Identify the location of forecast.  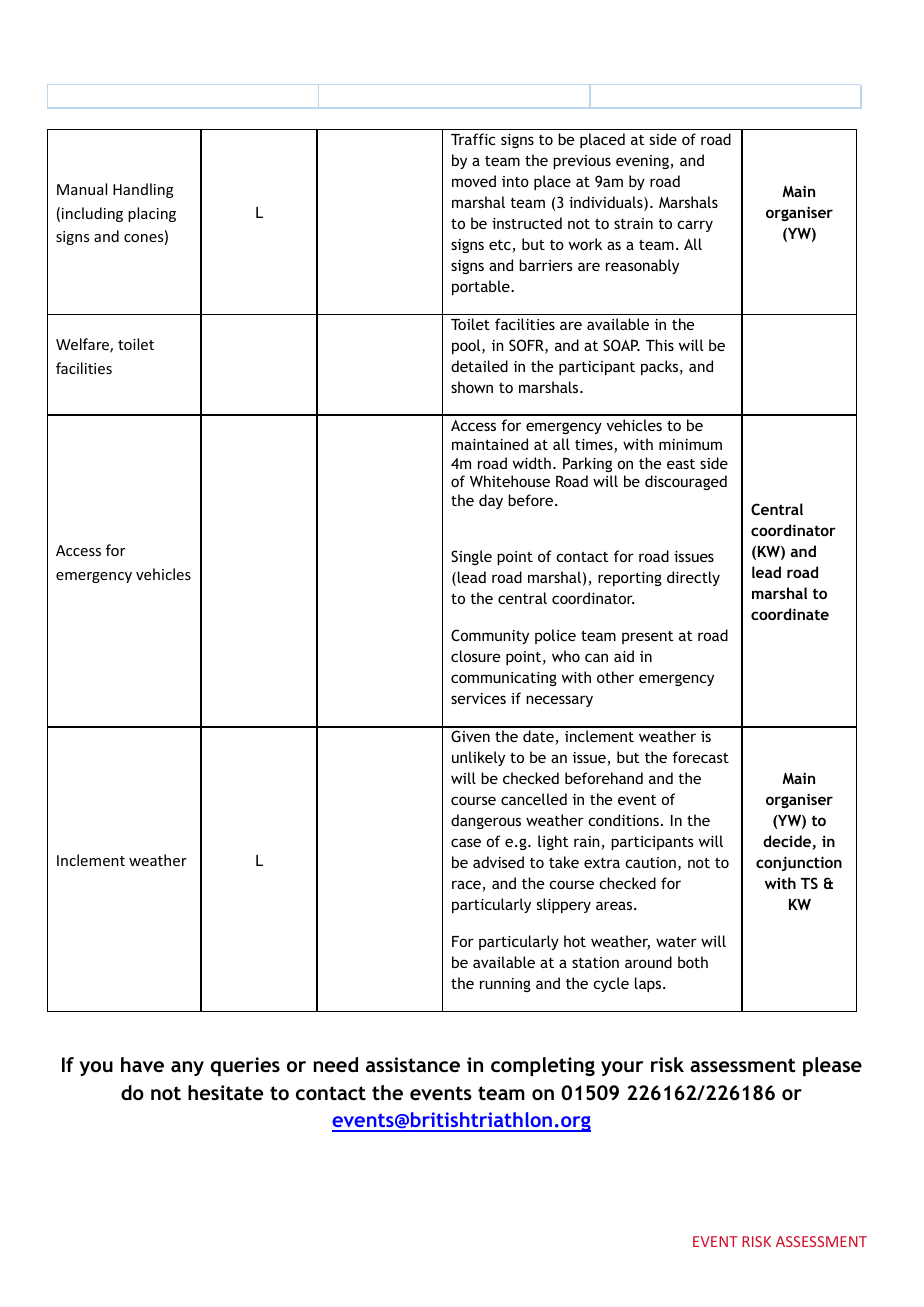
(700, 757).
